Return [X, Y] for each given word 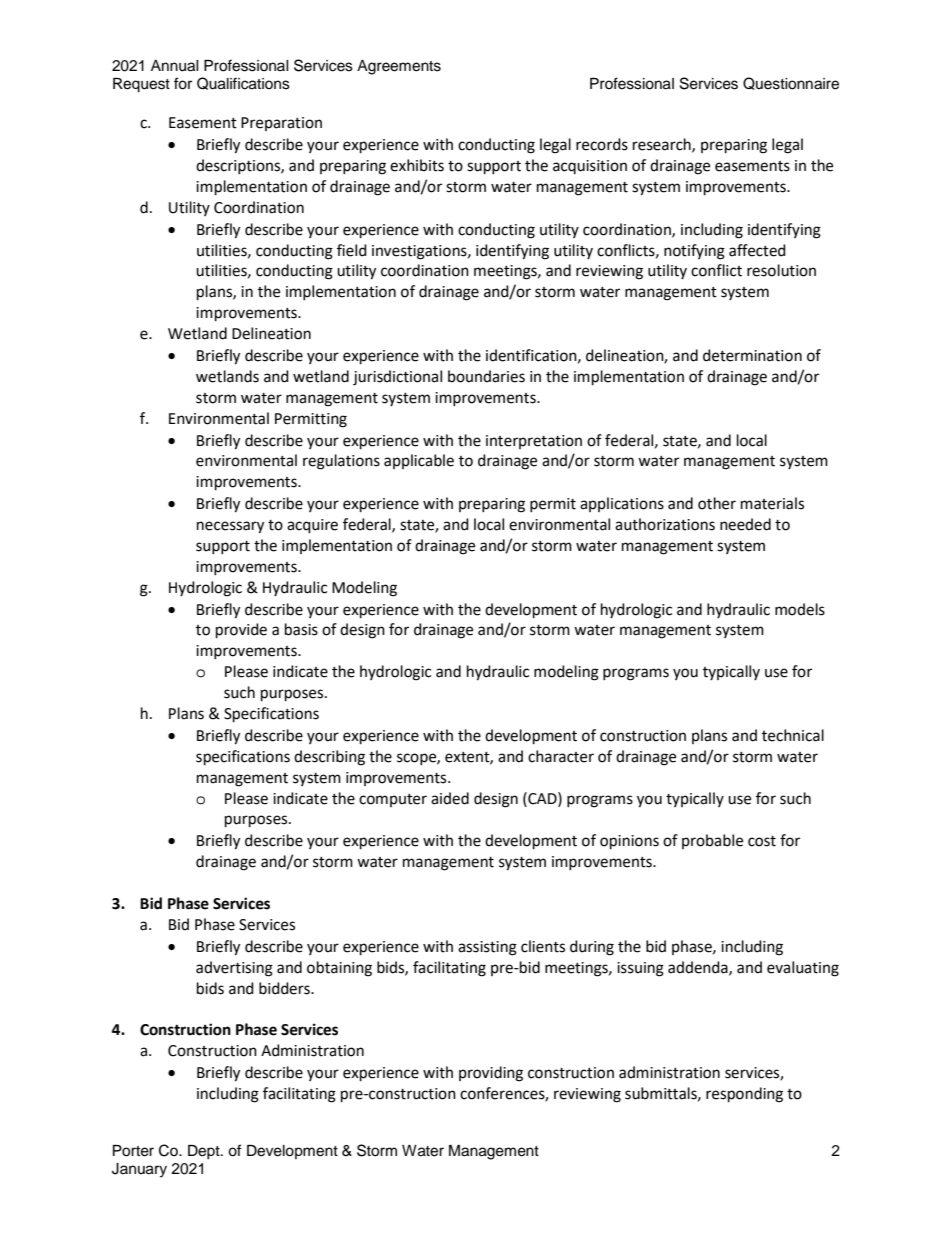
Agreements [399, 67]
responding [744, 1095]
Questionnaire [791, 83]
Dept [205, 1152]
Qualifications [243, 83]
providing [491, 1074]
